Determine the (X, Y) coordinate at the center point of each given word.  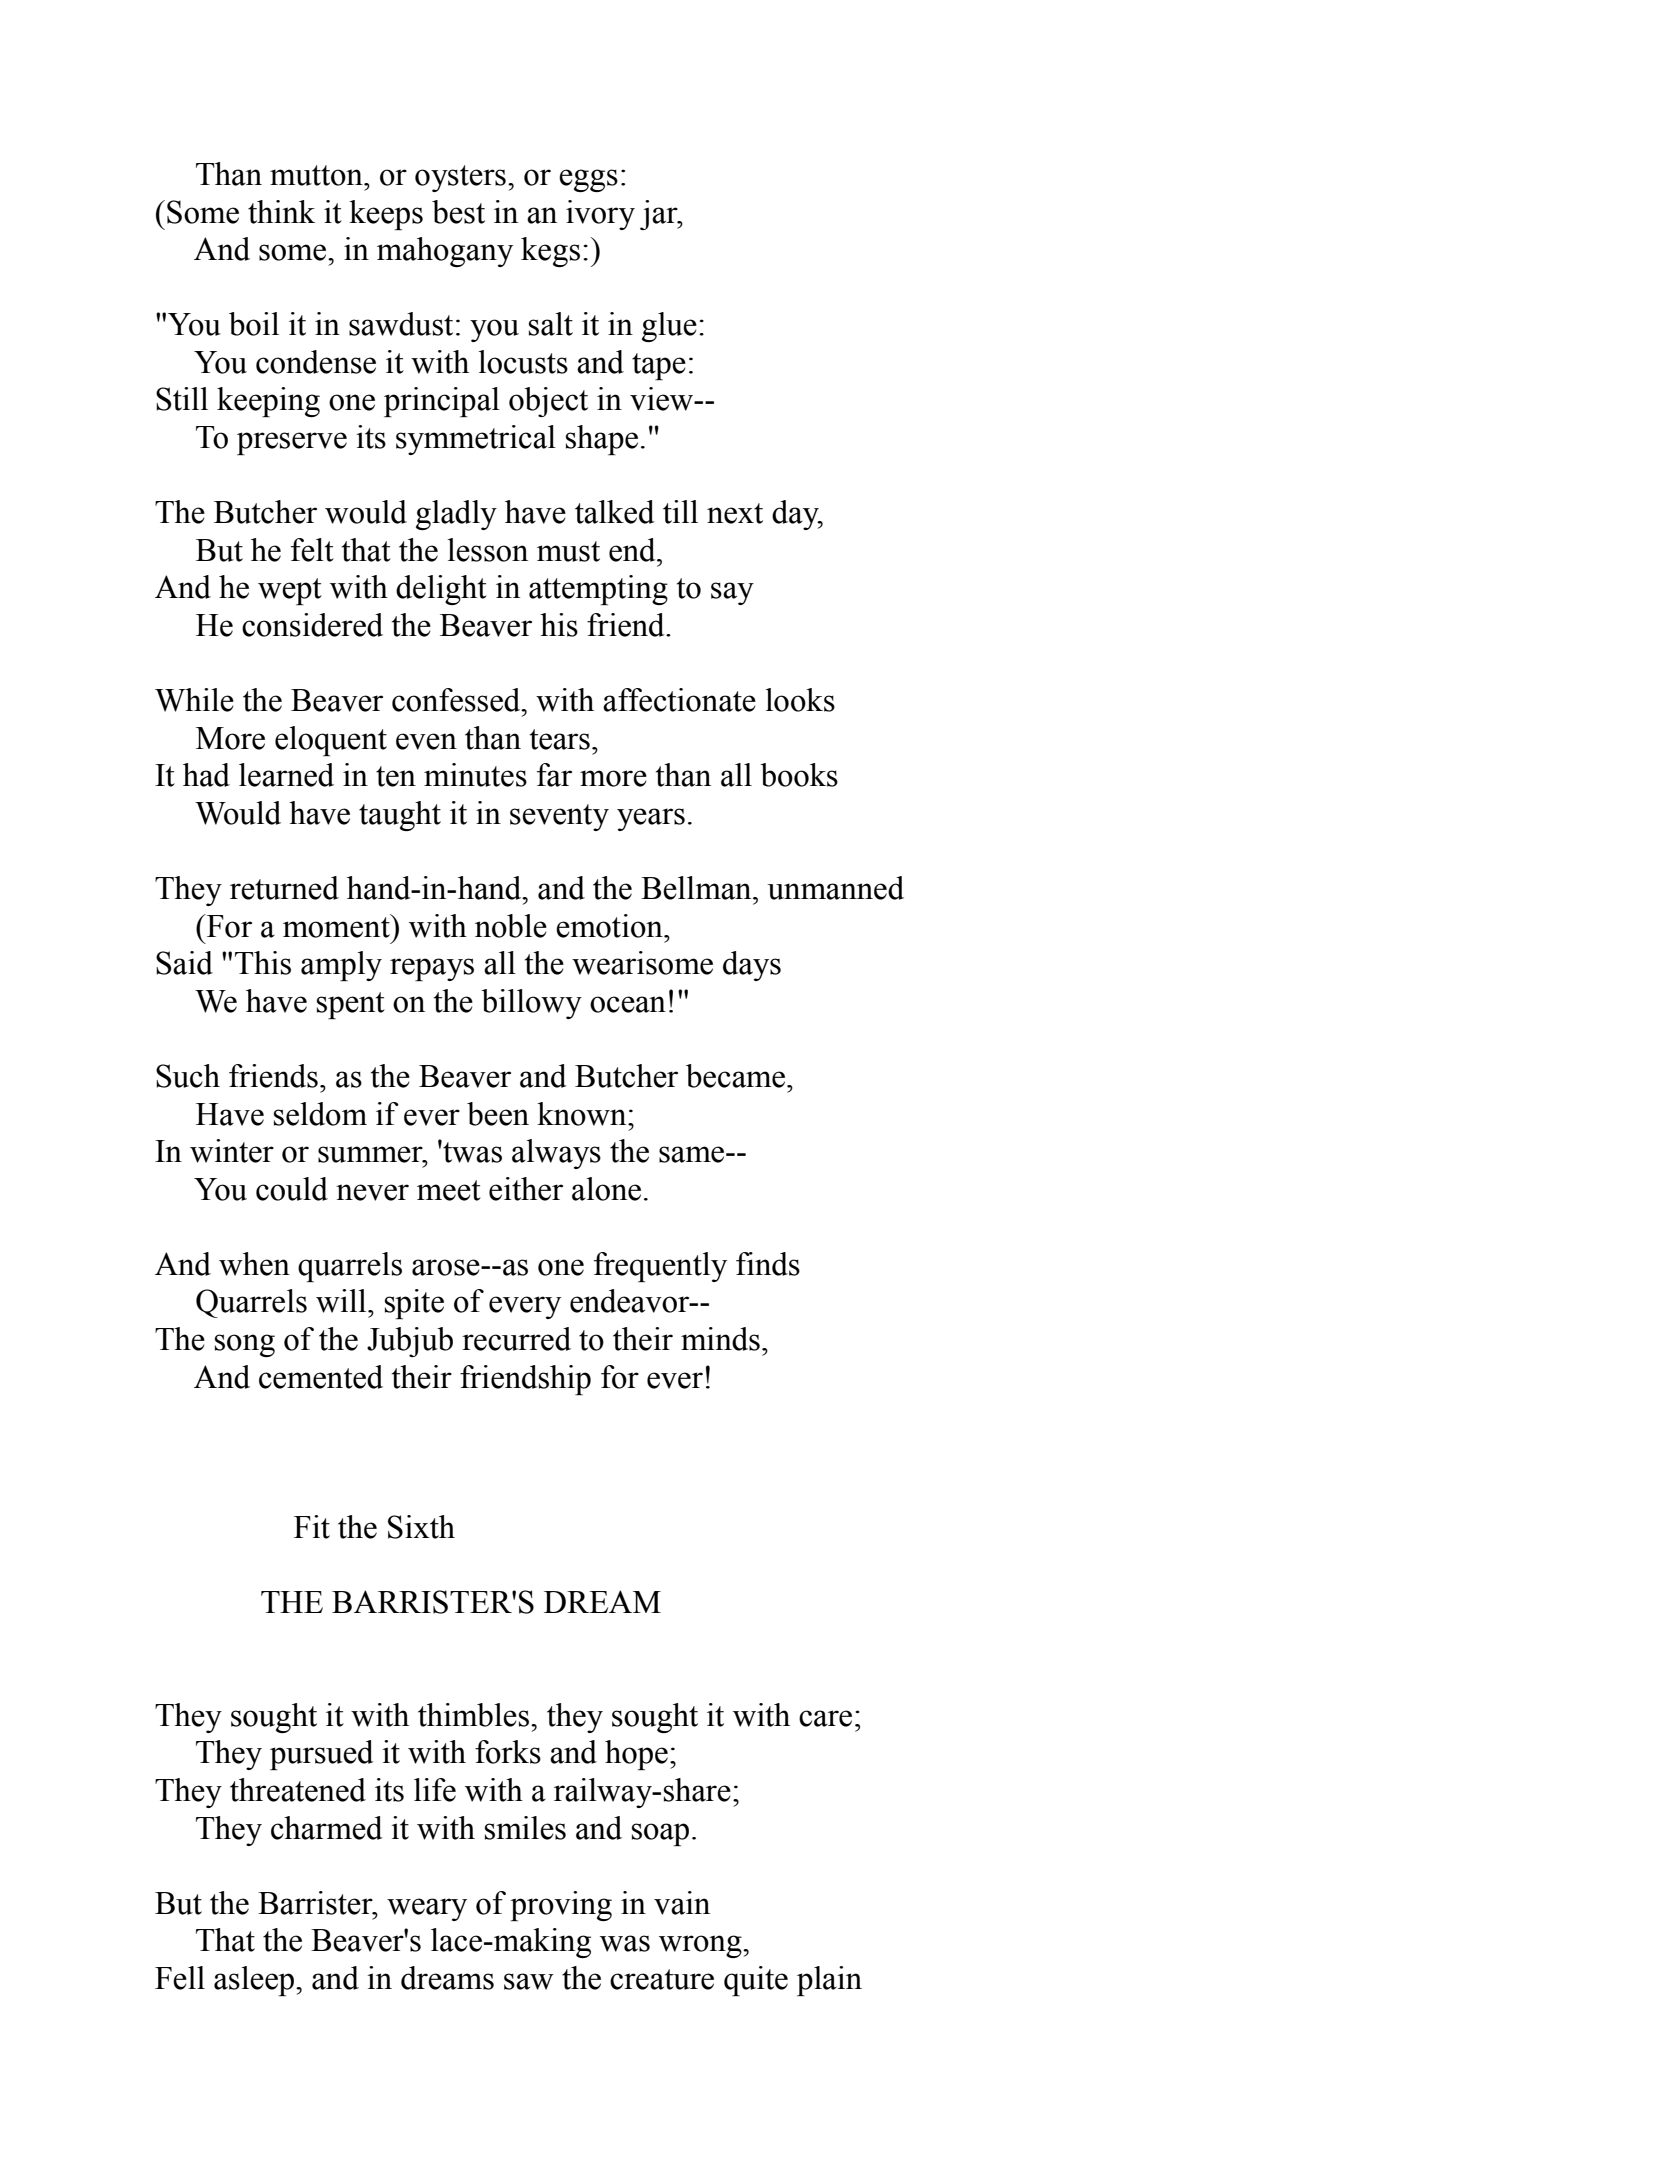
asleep (255, 1981)
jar (660, 215)
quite (756, 1981)
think (281, 212)
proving (561, 1906)
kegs (550, 252)
